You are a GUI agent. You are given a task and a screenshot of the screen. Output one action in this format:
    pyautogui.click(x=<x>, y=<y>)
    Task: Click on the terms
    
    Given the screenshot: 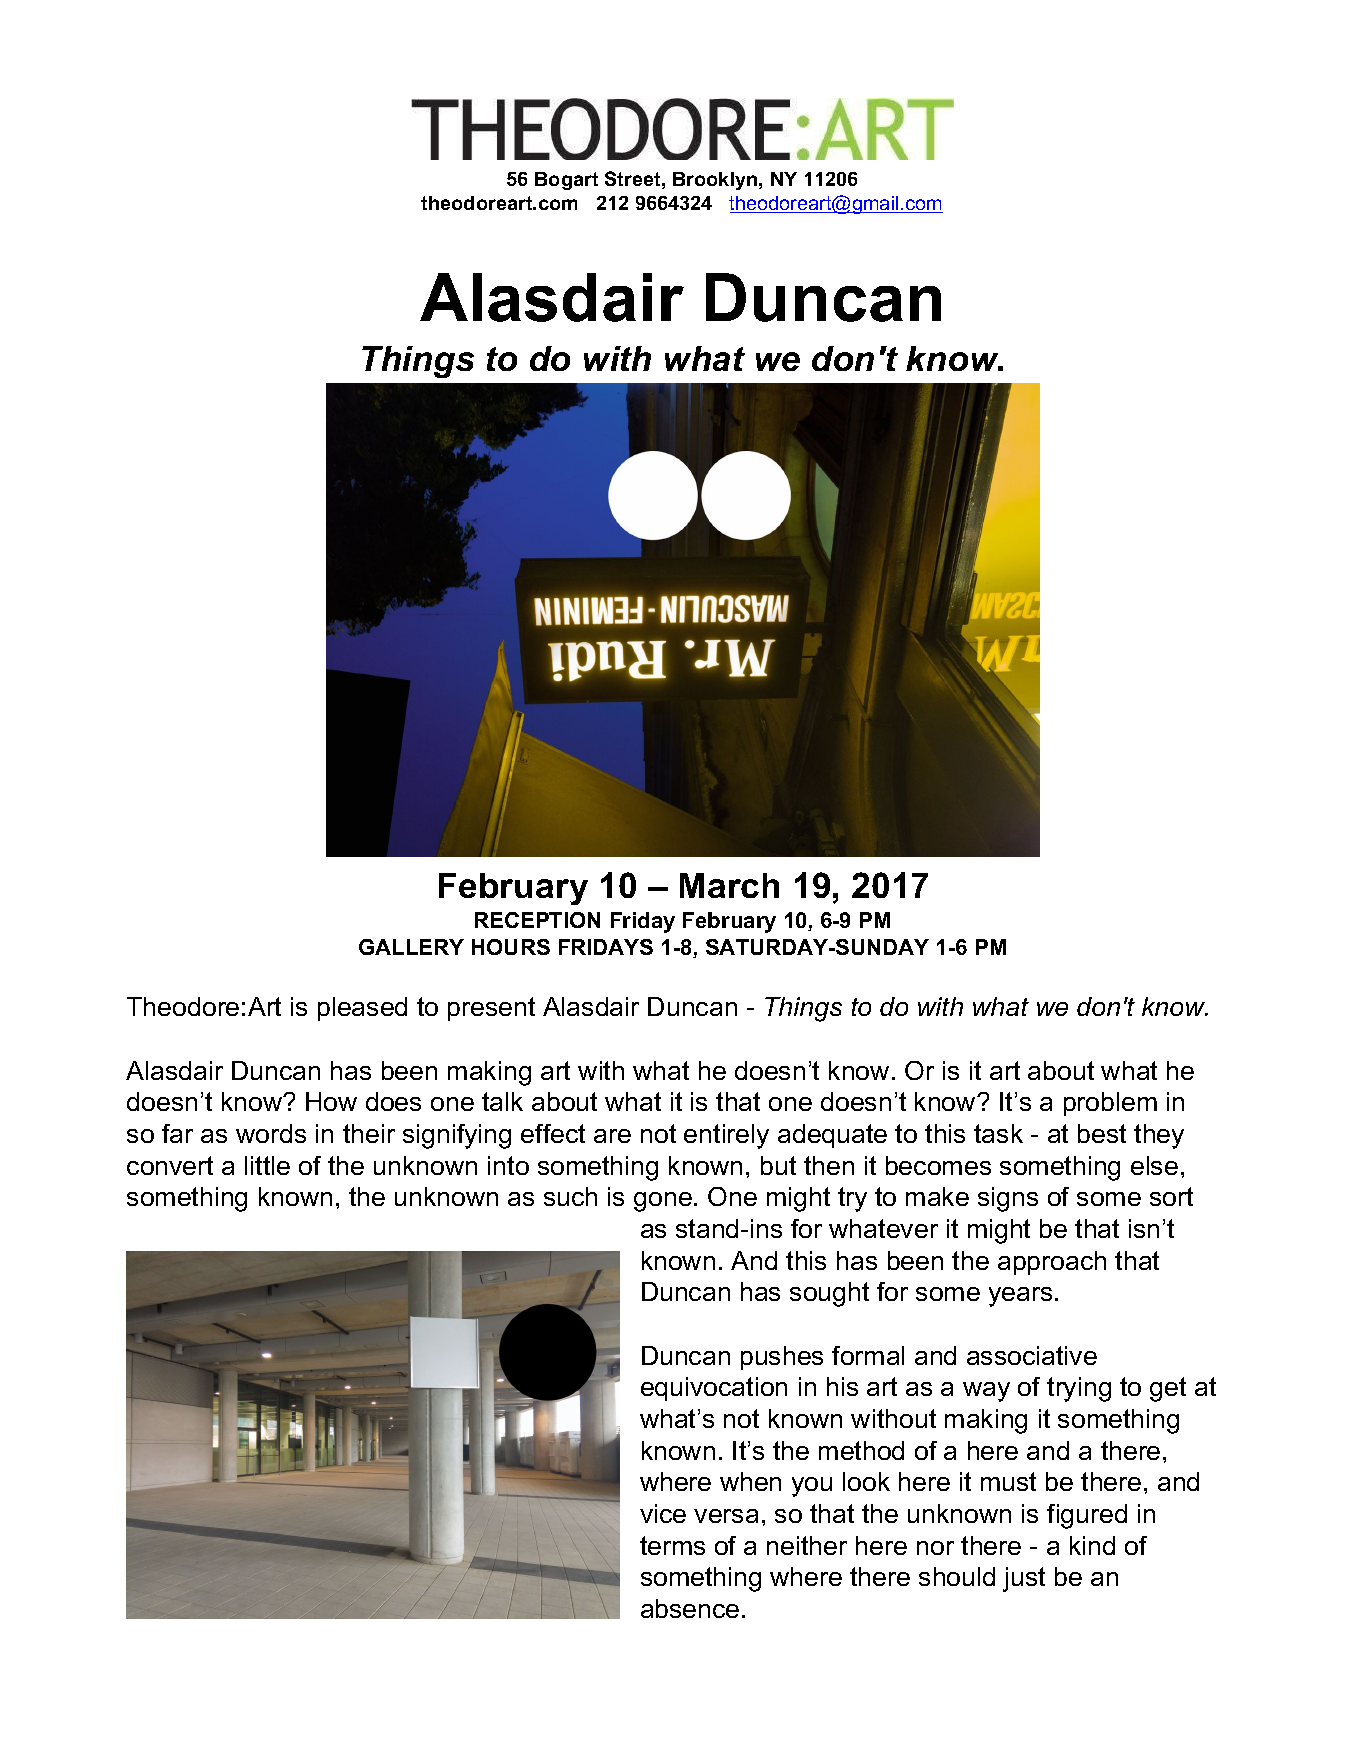 What is the action you would take?
    pyautogui.click(x=672, y=1545)
